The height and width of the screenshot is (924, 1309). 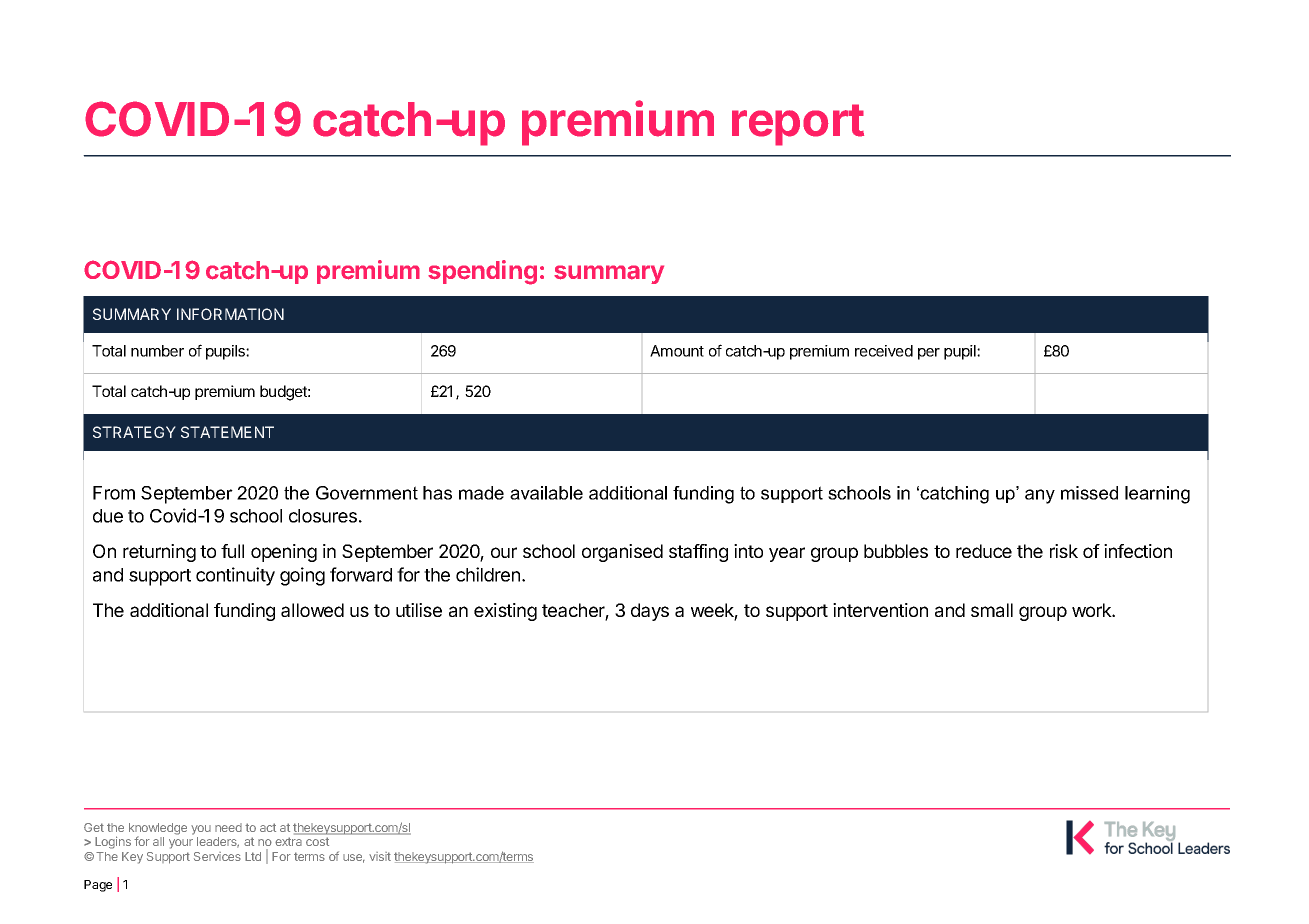 What do you see at coordinates (929, 354) in the screenshot?
I see `per` at bounding box center [929, 354].
